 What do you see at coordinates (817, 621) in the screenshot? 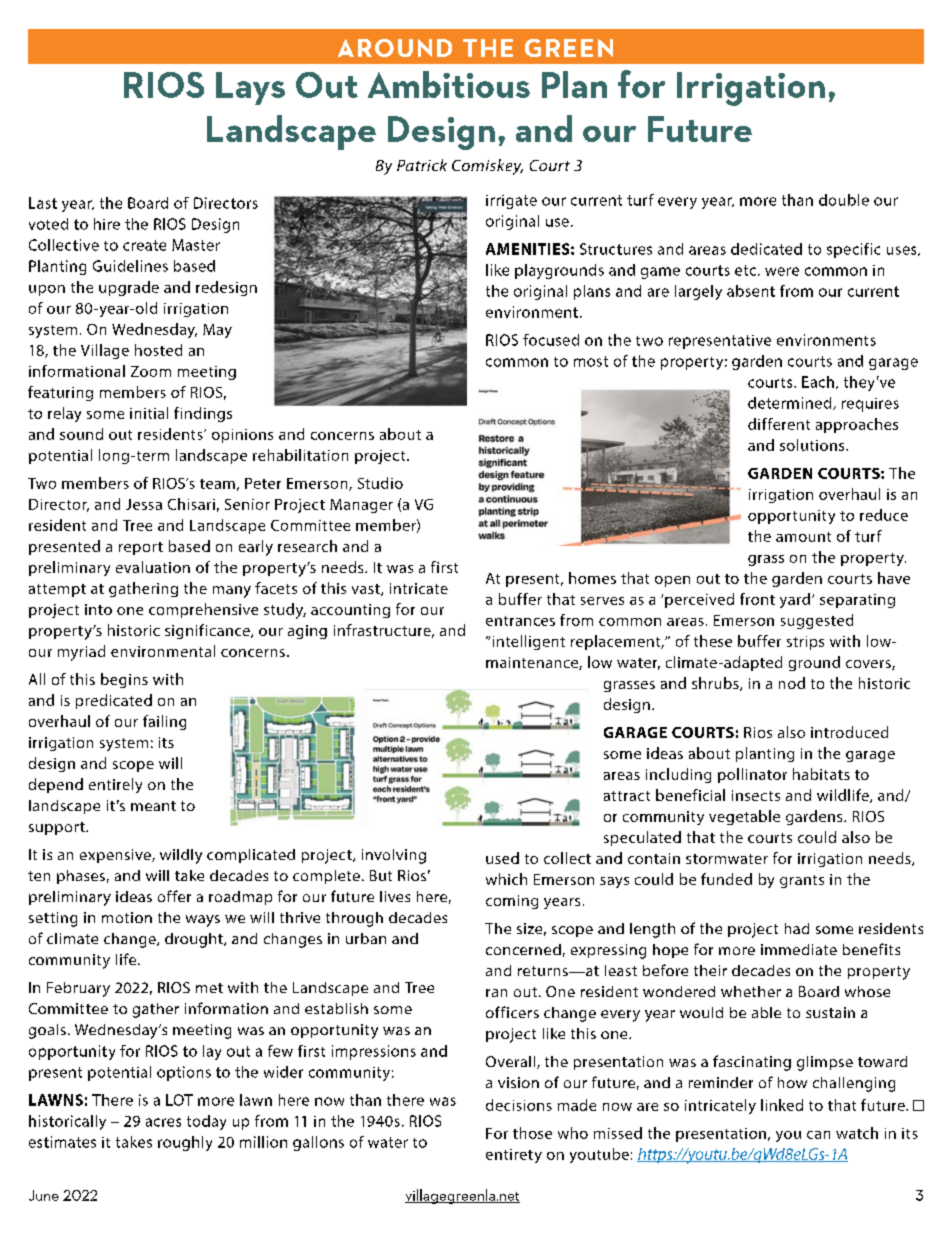
I see `suggested` at bounding box center [817, 621].
